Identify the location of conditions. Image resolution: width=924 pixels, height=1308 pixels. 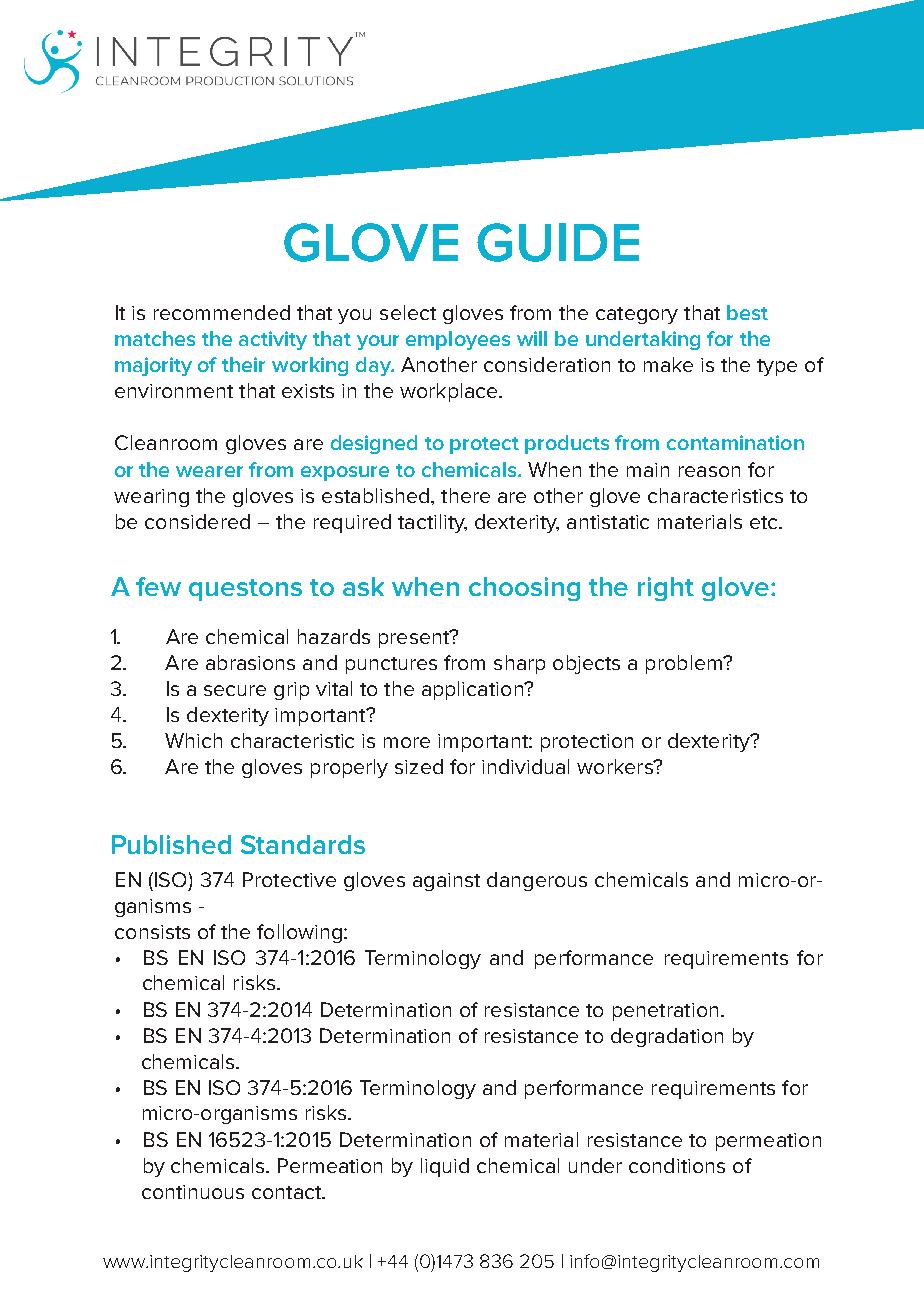
(677, 1165).
